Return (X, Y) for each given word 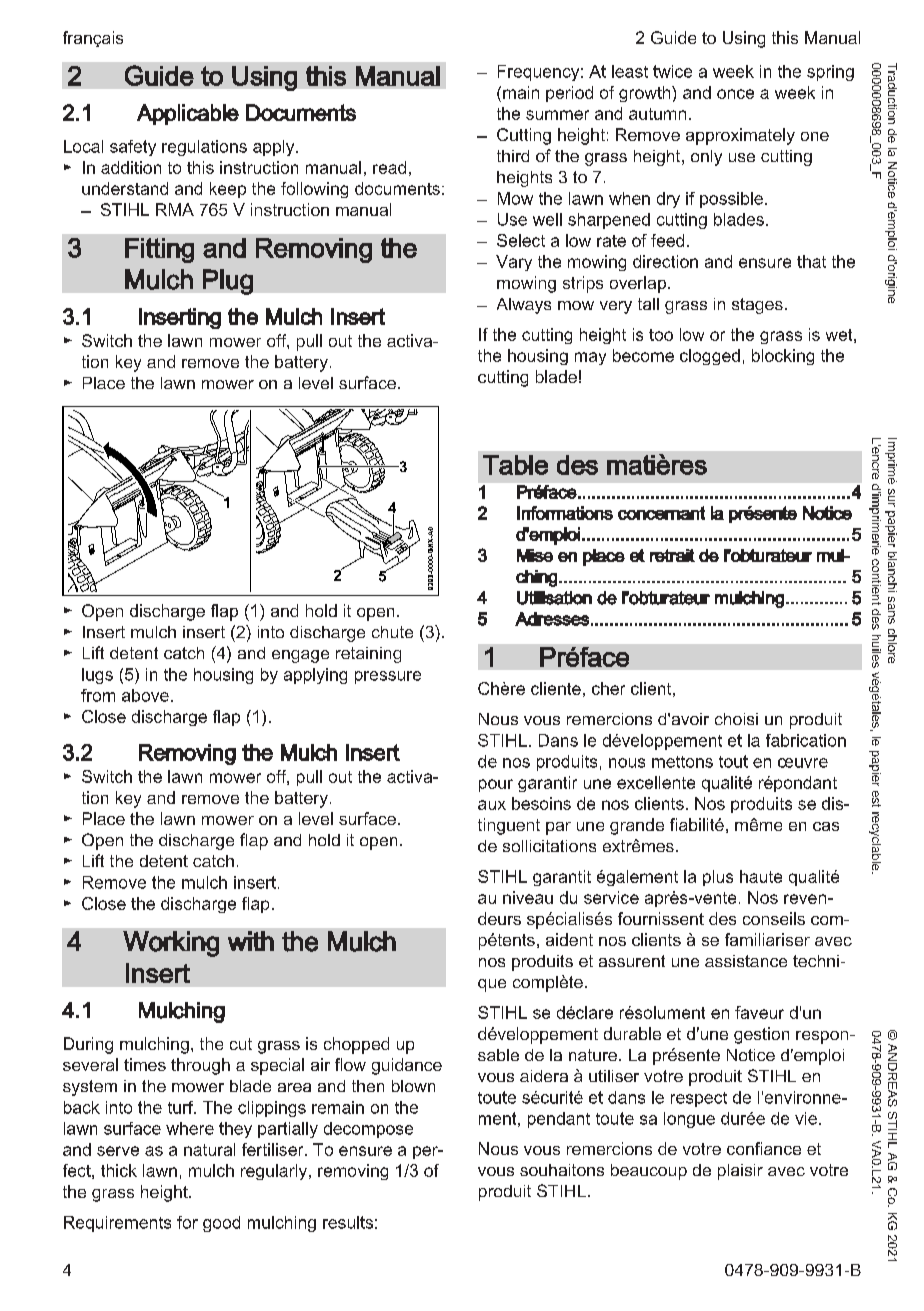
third (513, 156)
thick (119, 1170)
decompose (368, 1130)
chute (392, 632)
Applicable (188, 114)
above (145, 695)
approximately (740, 136)
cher (608, 688)
